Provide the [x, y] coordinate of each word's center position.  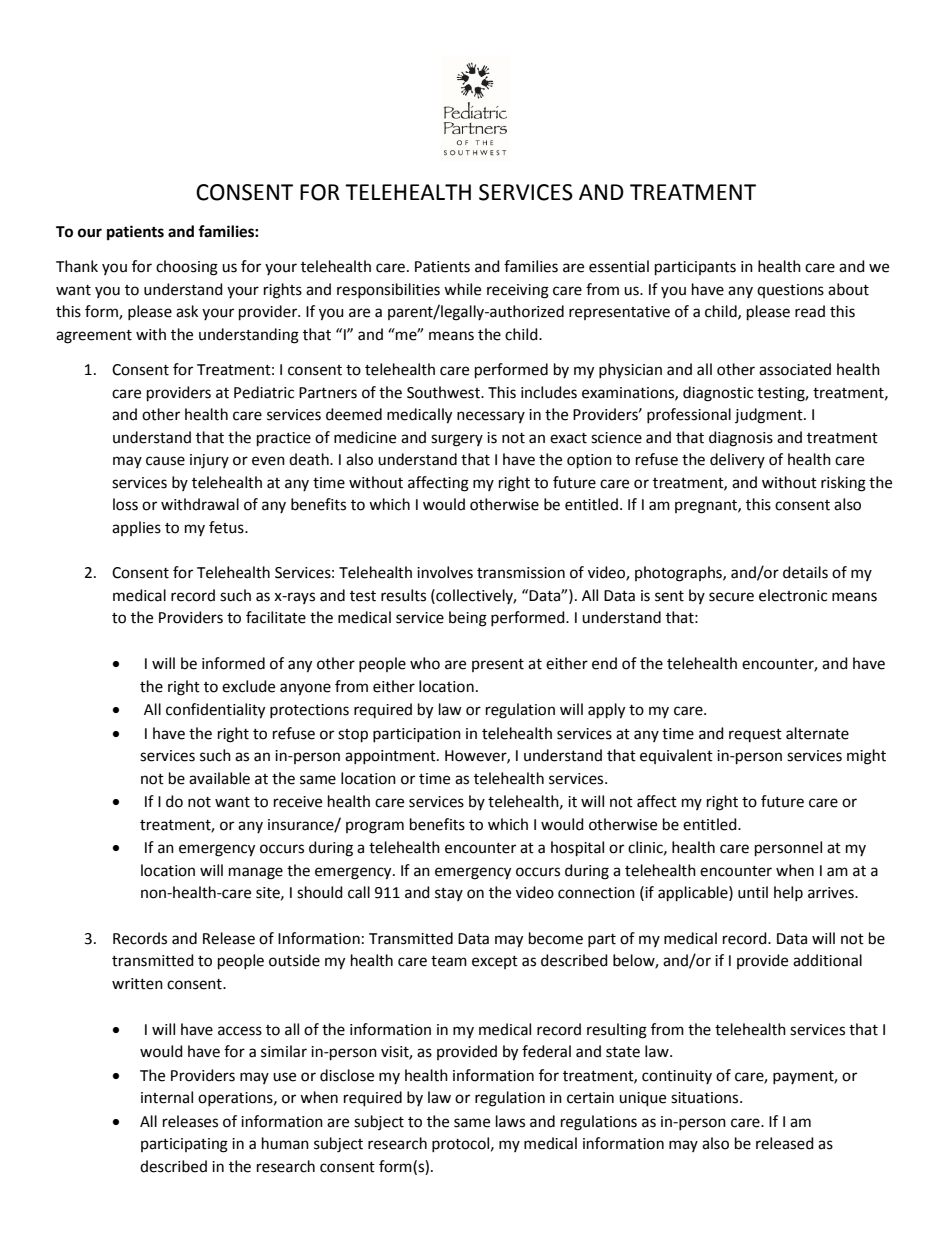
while [462, 289]
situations [706, 1098]
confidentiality [215, 711]
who [425, 663]
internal [167, 1097]
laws [510, 1121]
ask [187, 311]
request [755, 735]
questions [790, 291]
